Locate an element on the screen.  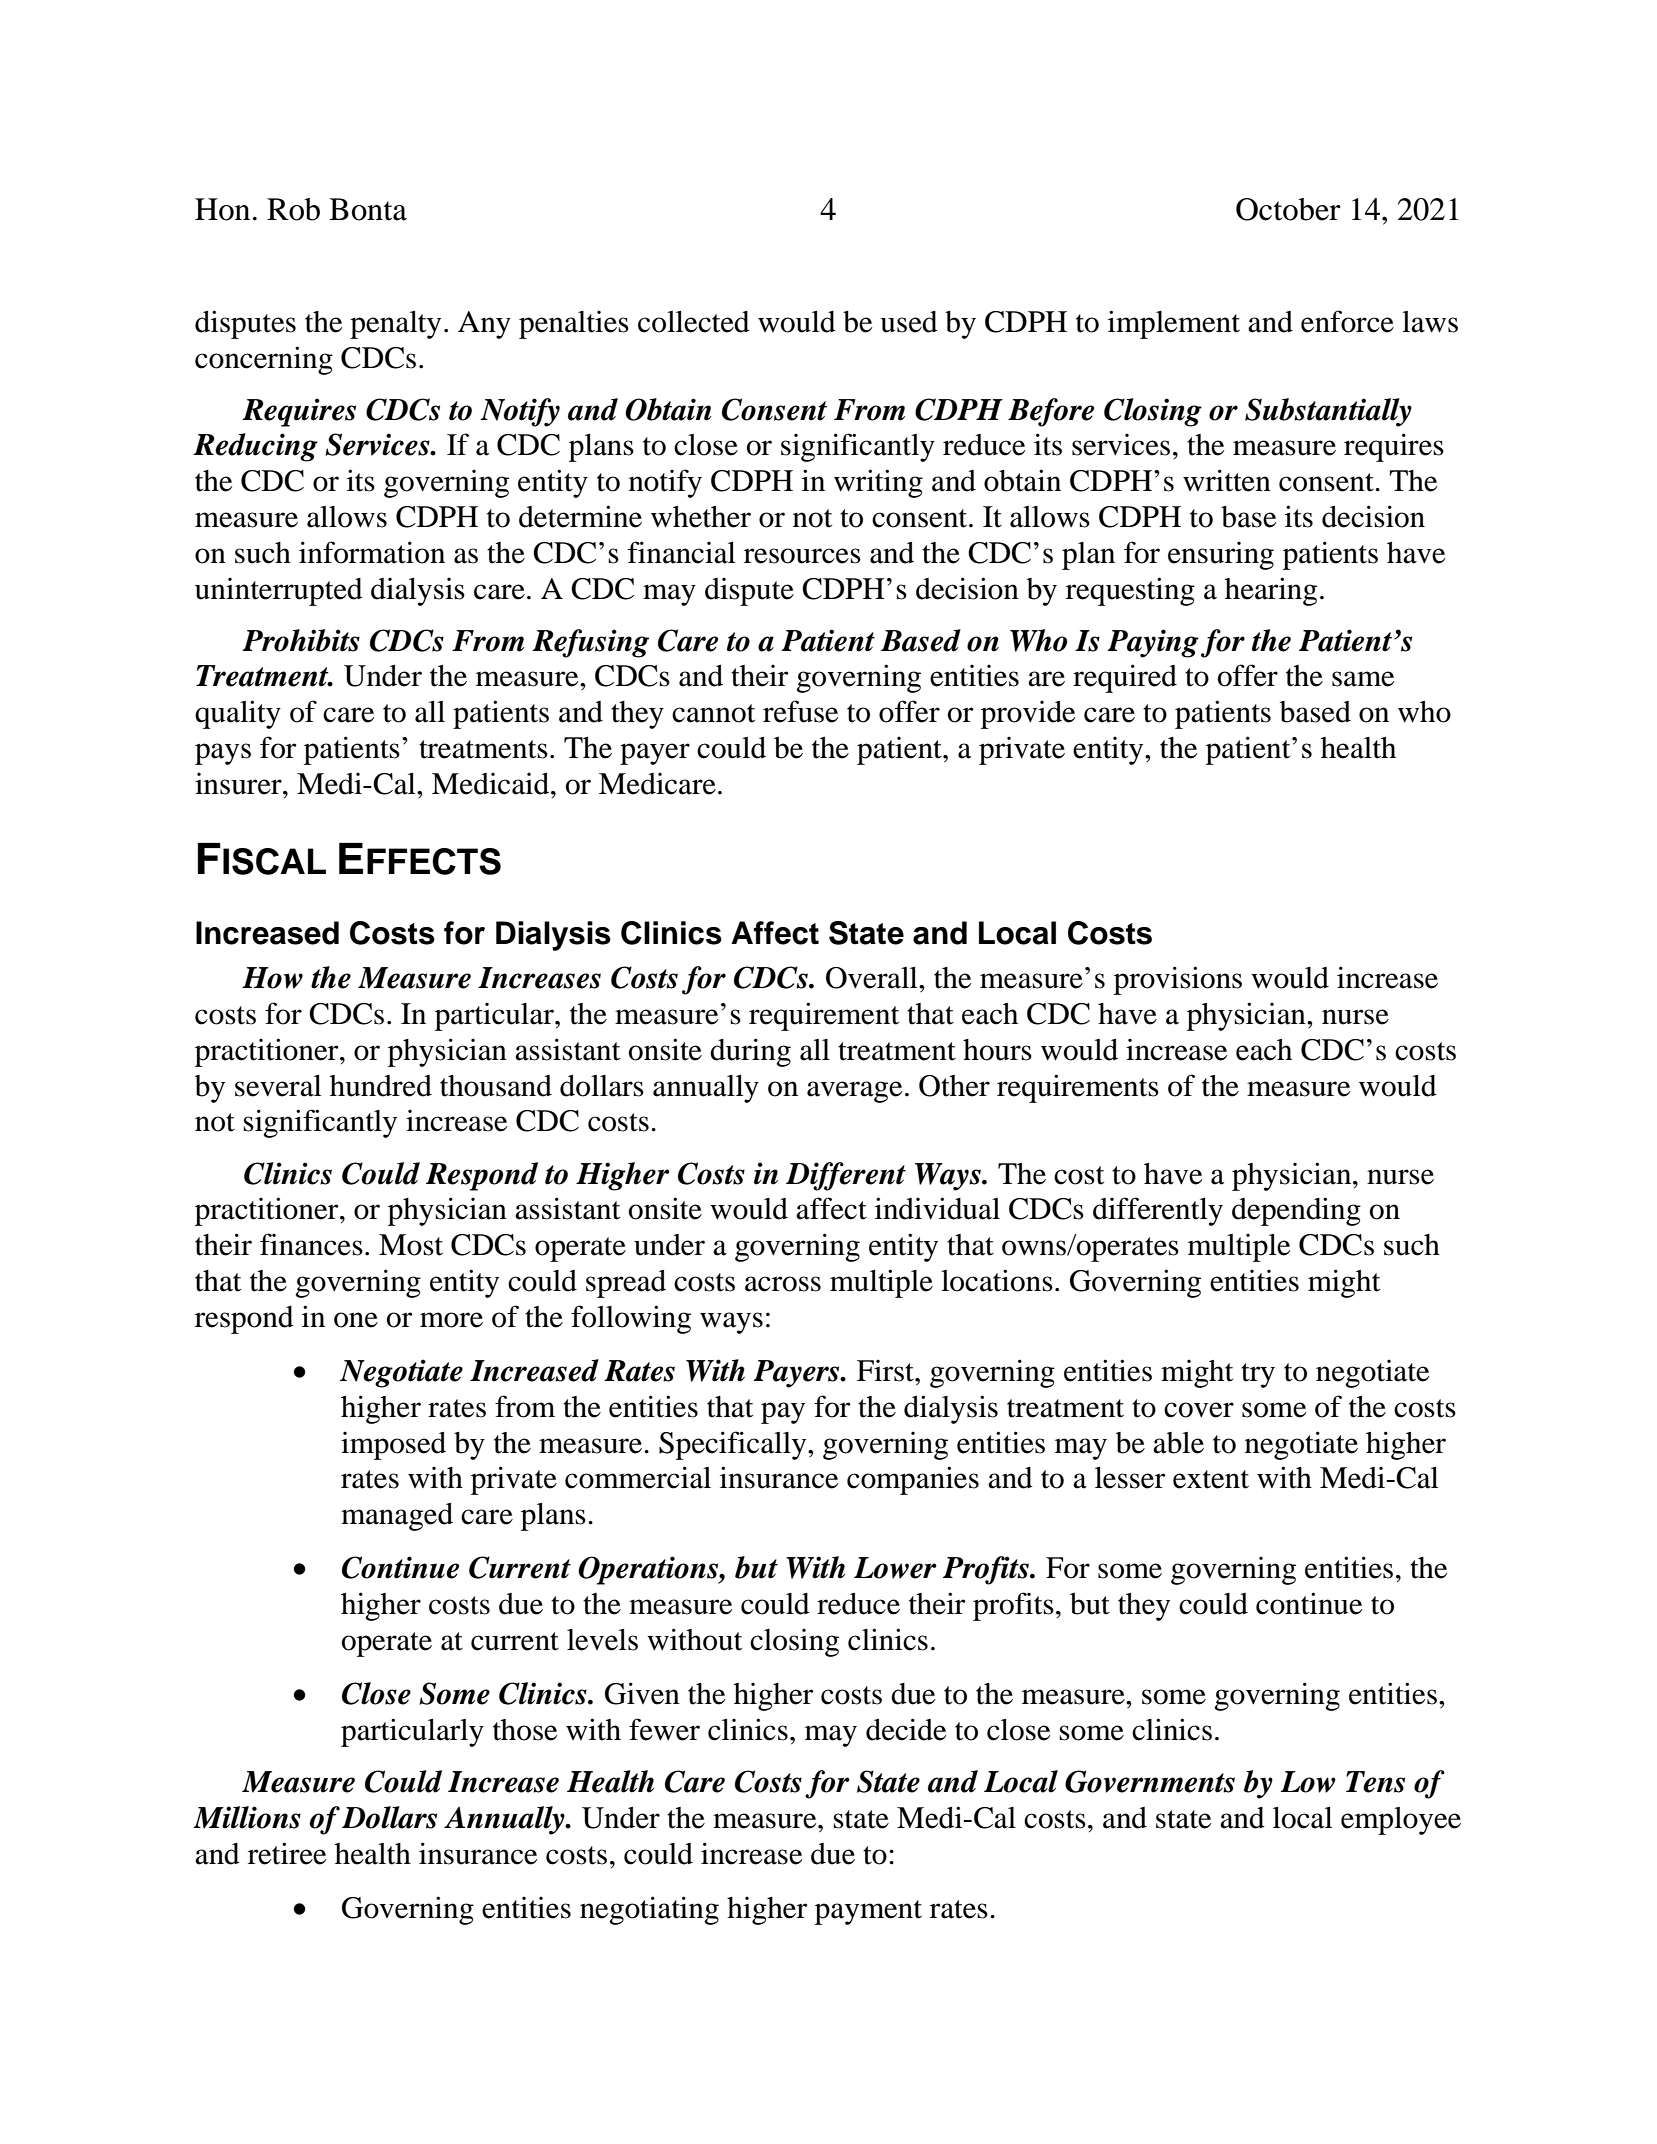
provisions is located at coordinates (1178, 980).
